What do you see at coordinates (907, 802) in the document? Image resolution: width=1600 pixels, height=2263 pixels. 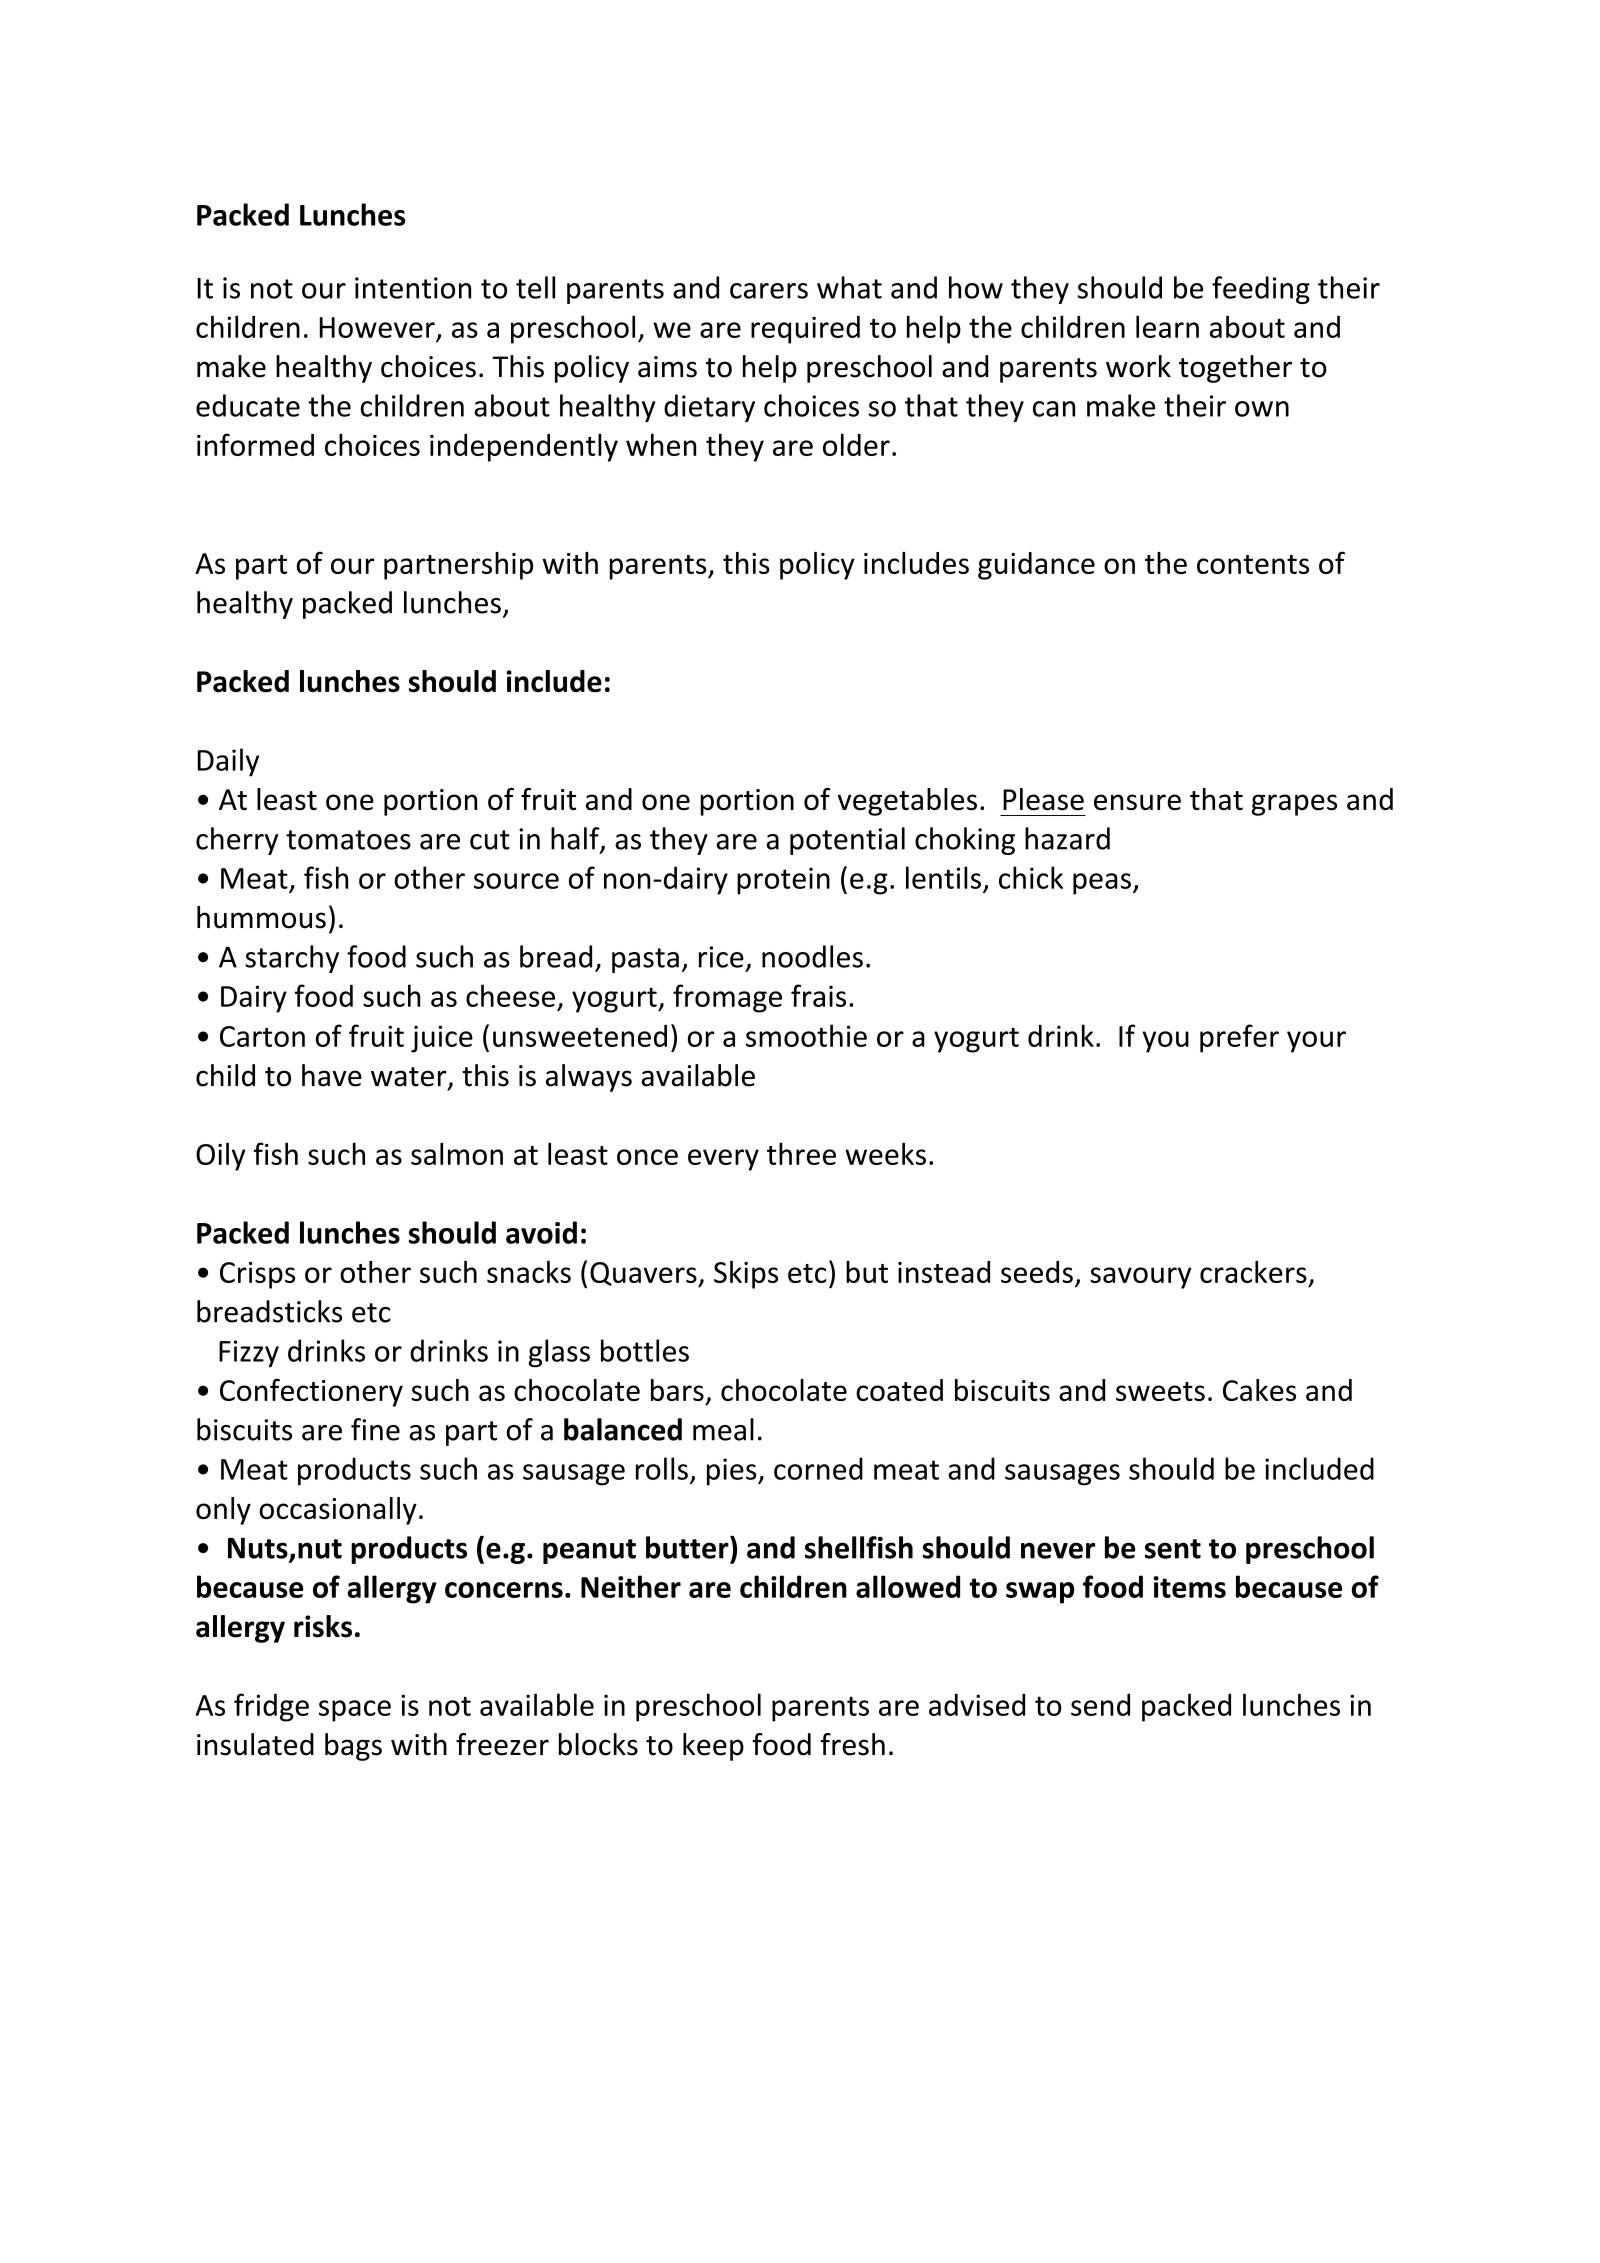 I see `vegetables` at bounding box center [907, 802].
